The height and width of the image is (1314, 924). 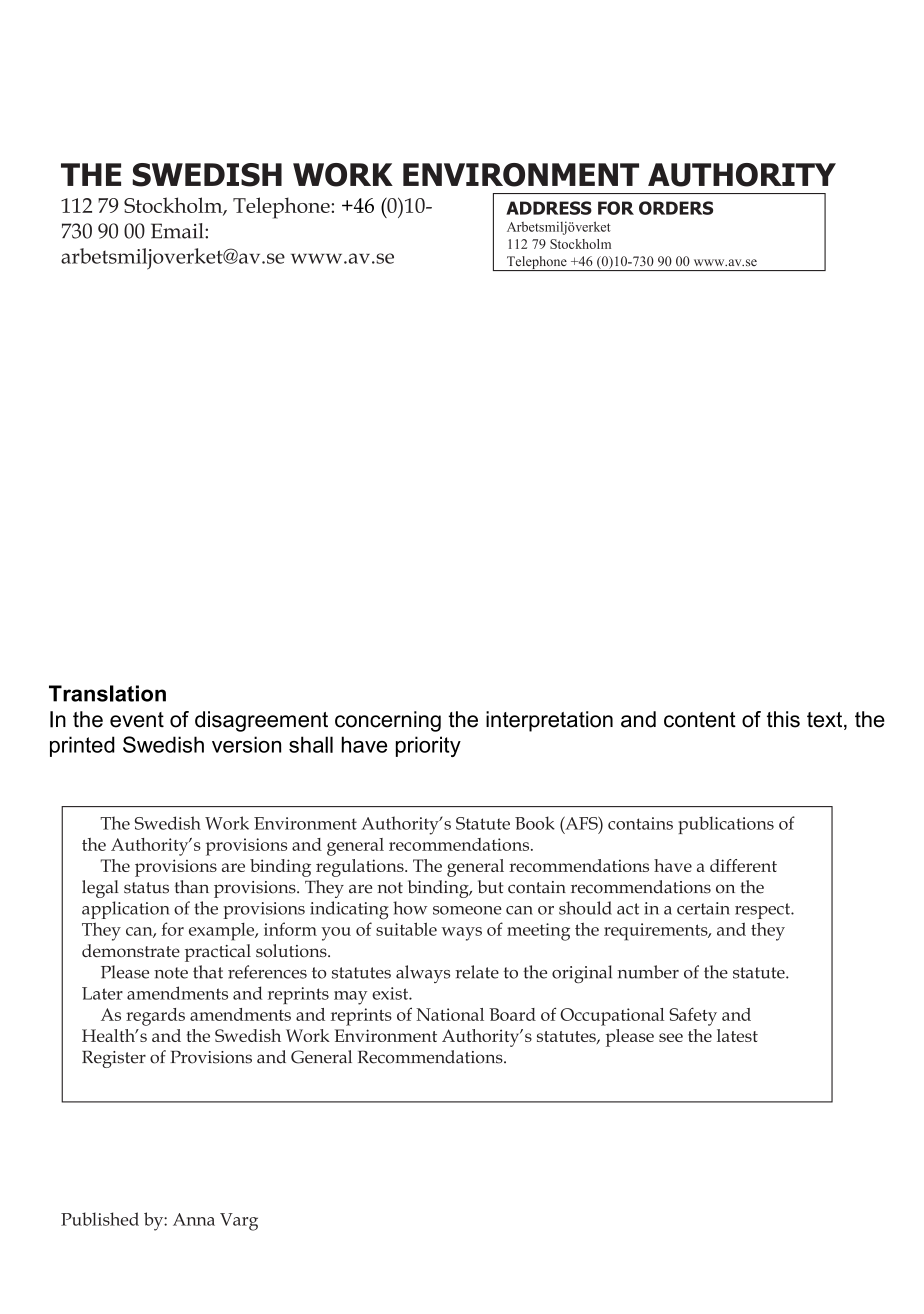 What do you see at coordinates (676, 208) in the image?
I see `ORDERS` at bounding box center [676, 208].
